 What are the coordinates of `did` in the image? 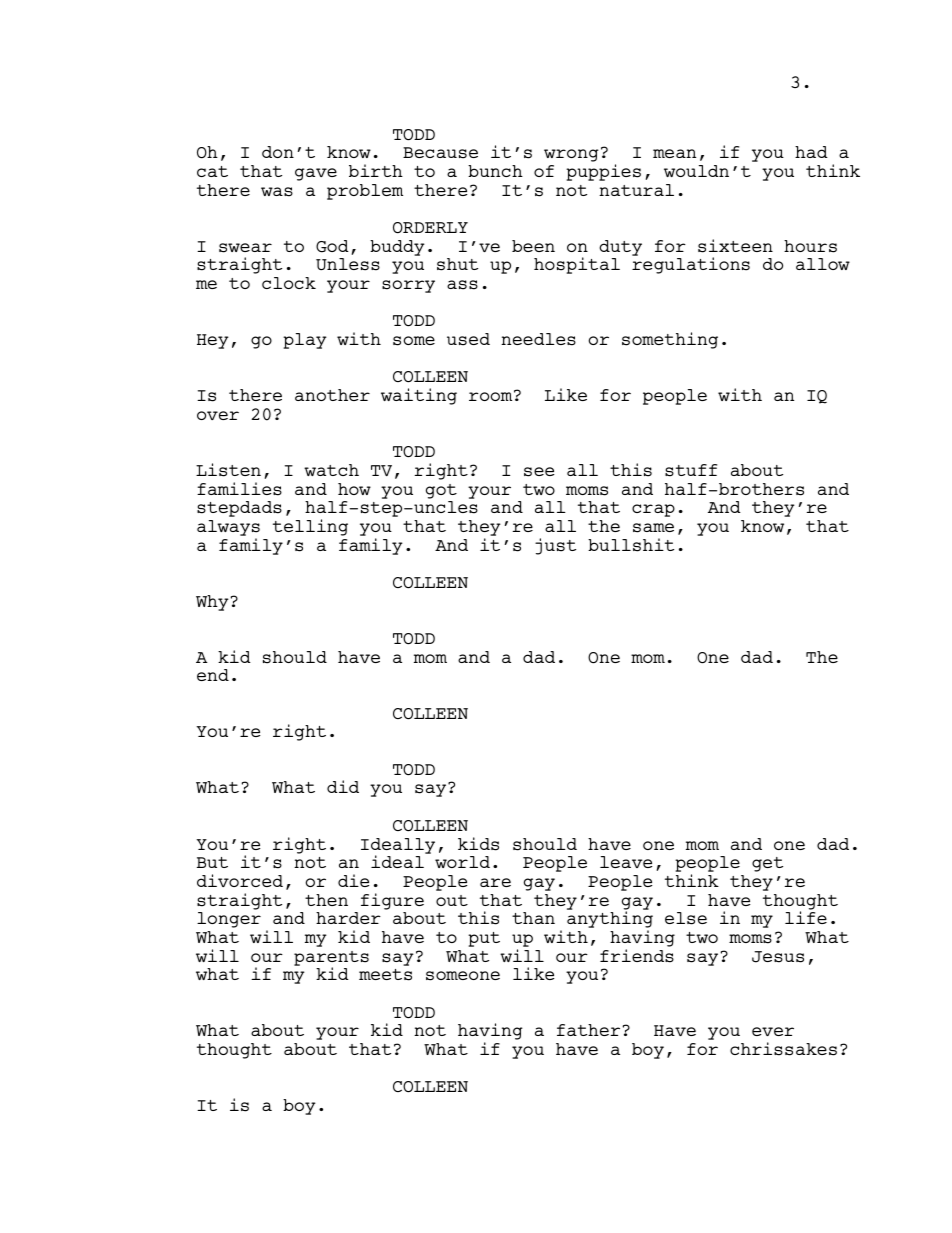 It's located at (343, 786).
